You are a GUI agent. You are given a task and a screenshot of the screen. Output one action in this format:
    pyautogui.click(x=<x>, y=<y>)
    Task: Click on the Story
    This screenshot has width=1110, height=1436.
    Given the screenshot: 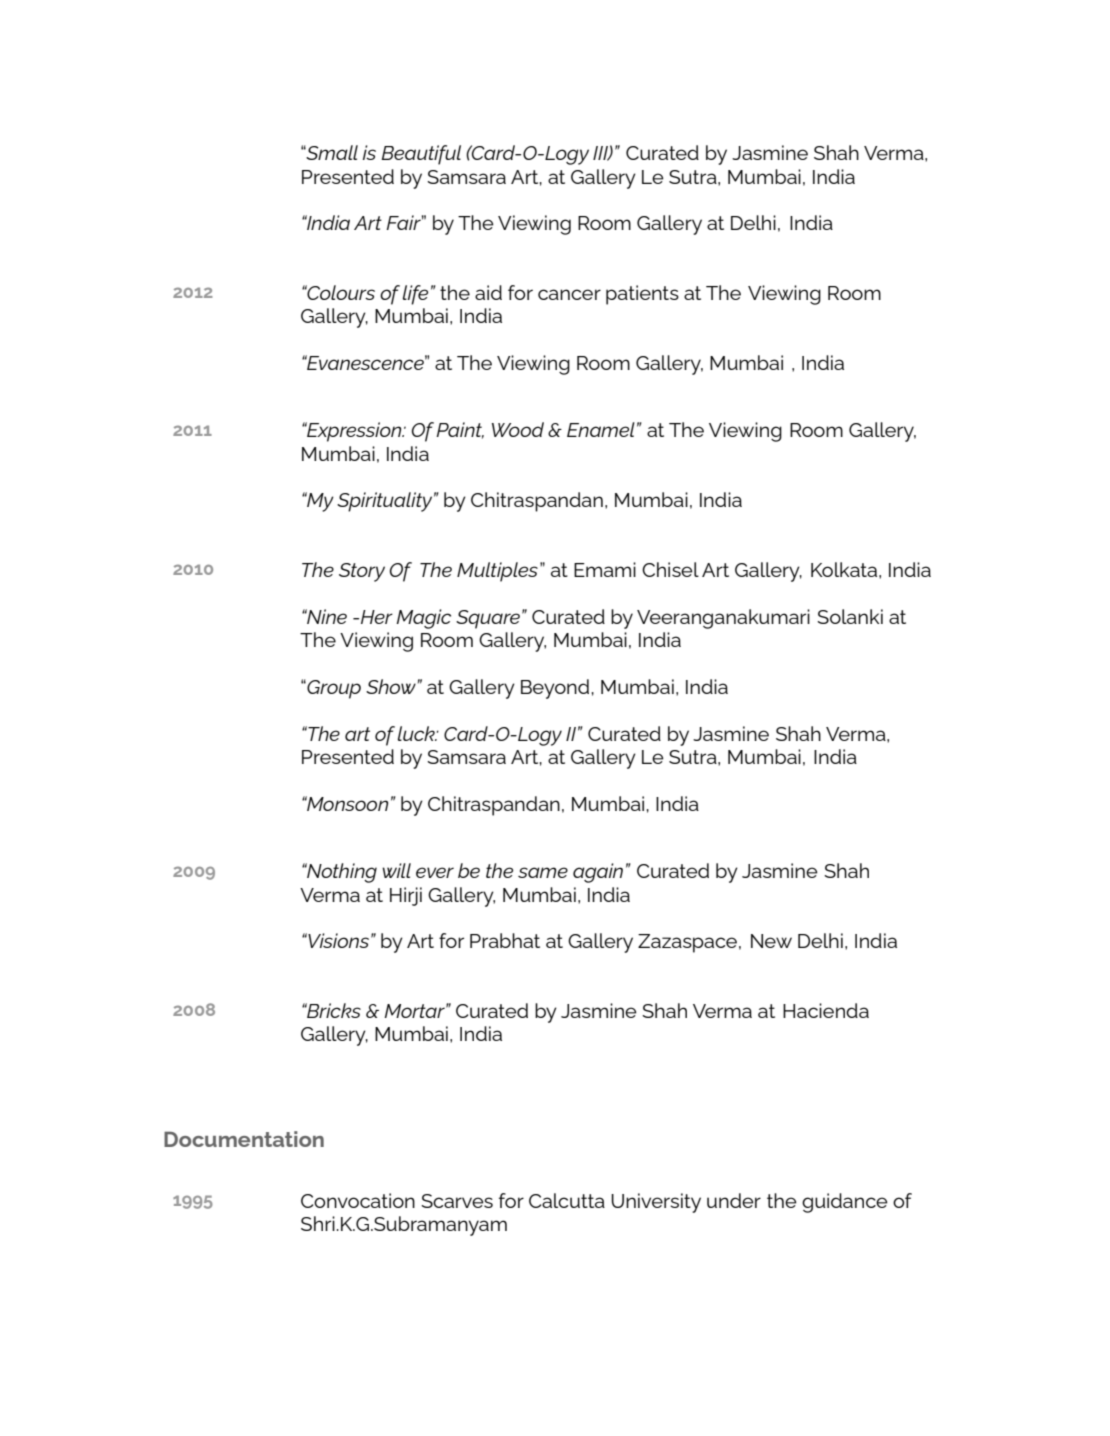 What is the action you would take?
    pyautogui.click(x=362, y=572)
